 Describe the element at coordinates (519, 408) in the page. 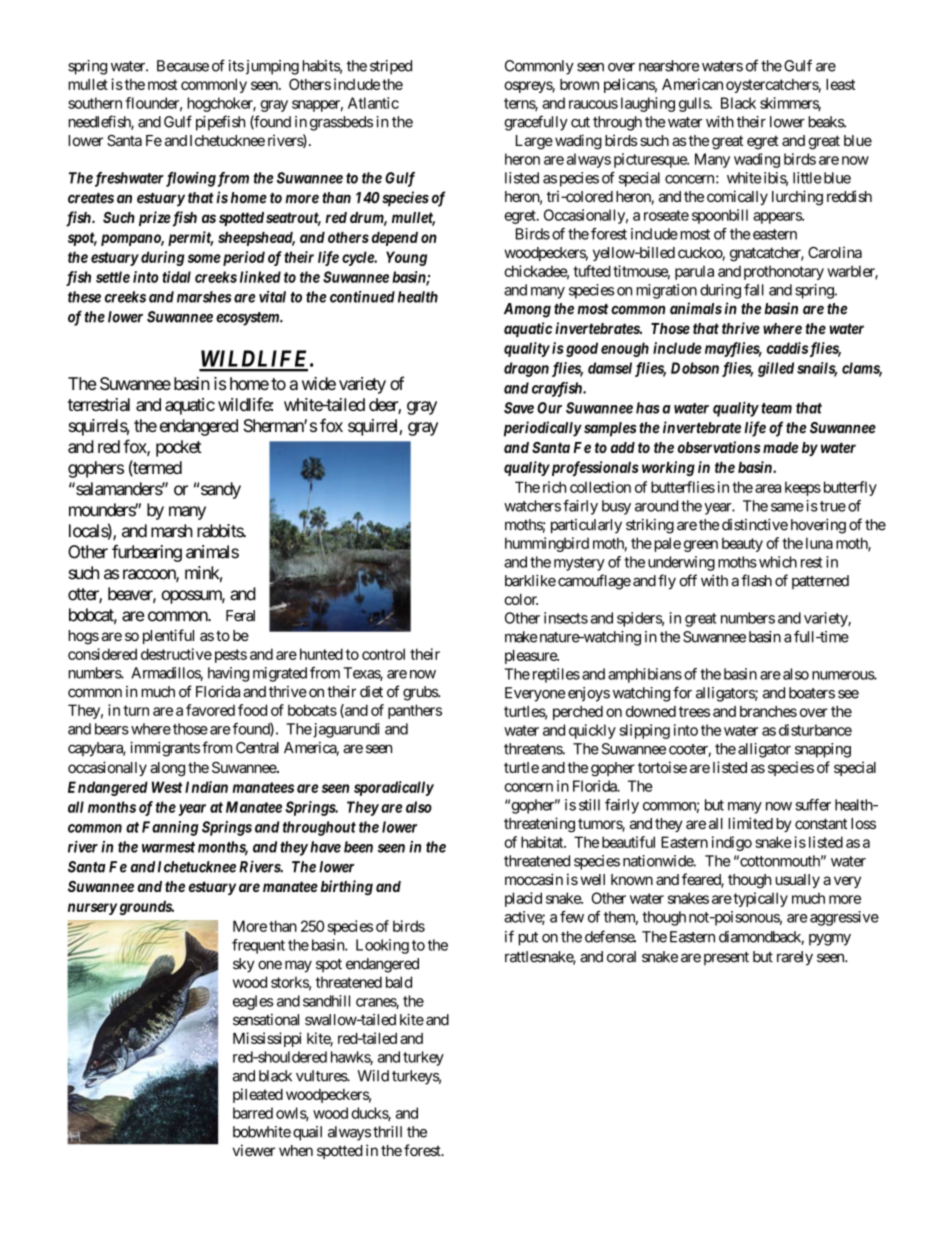

I see `Save` at that location.
